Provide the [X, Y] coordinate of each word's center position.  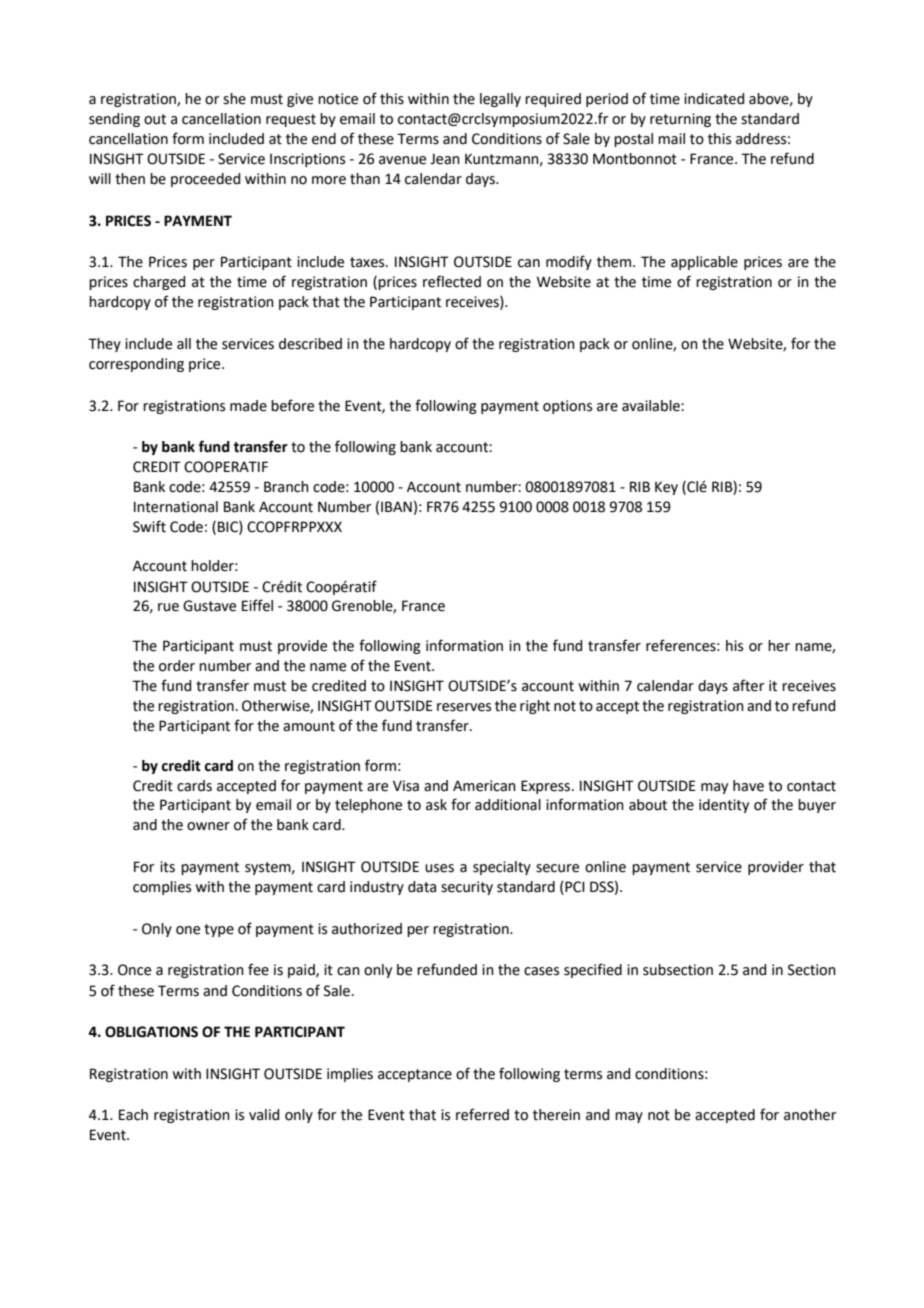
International [176, 507]
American [484, 786]
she [234, 99]
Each [133, 1115]
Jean [445, 159]
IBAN [396, 506]
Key [666, 488]
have [748, 786]
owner [208, 826]
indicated [714, 99]
